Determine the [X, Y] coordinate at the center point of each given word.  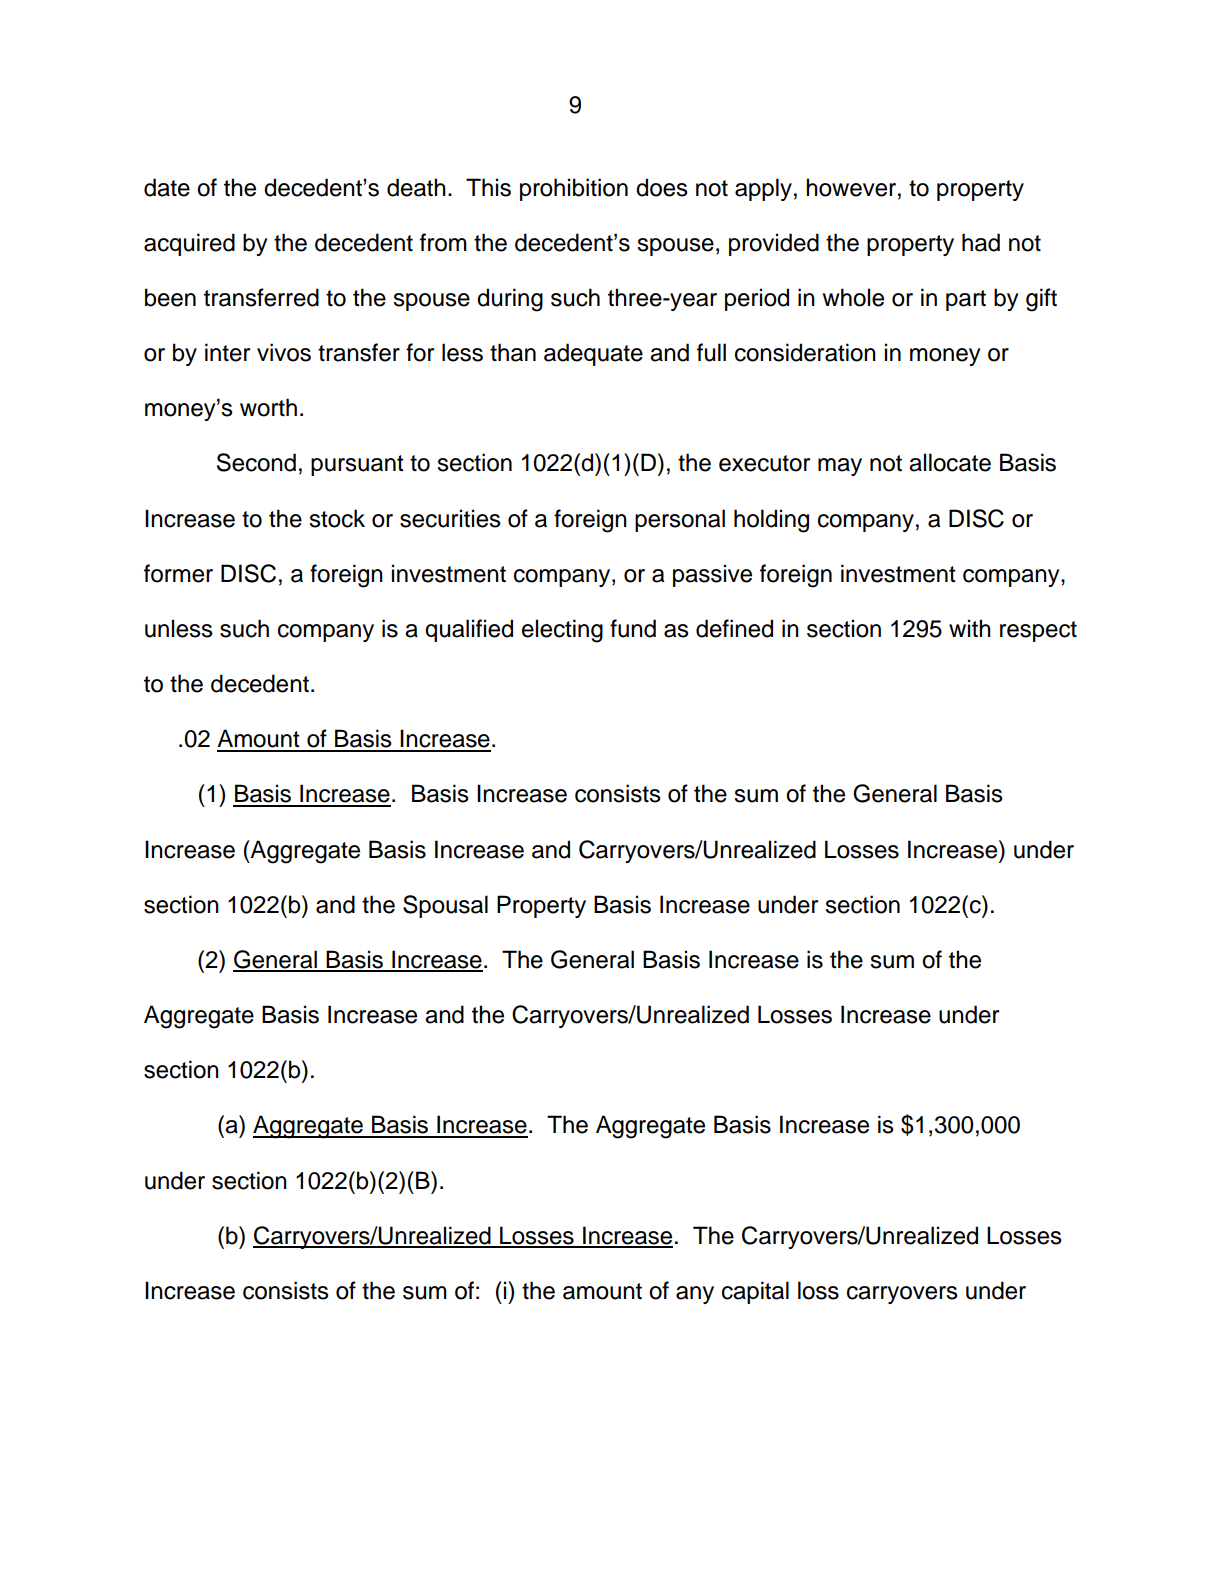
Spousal [445, 906]
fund [633, 628]
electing [562, 631]
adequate [593, 354]
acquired [189, 244]
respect [1038, 631]
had [981, 242]
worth [268, 407]
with [970, 628]
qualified [469, 630]
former [178, 573]
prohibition [574, 189]
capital [755, 1292]
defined [734, 628]
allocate [950, 462]
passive [712, 575]
